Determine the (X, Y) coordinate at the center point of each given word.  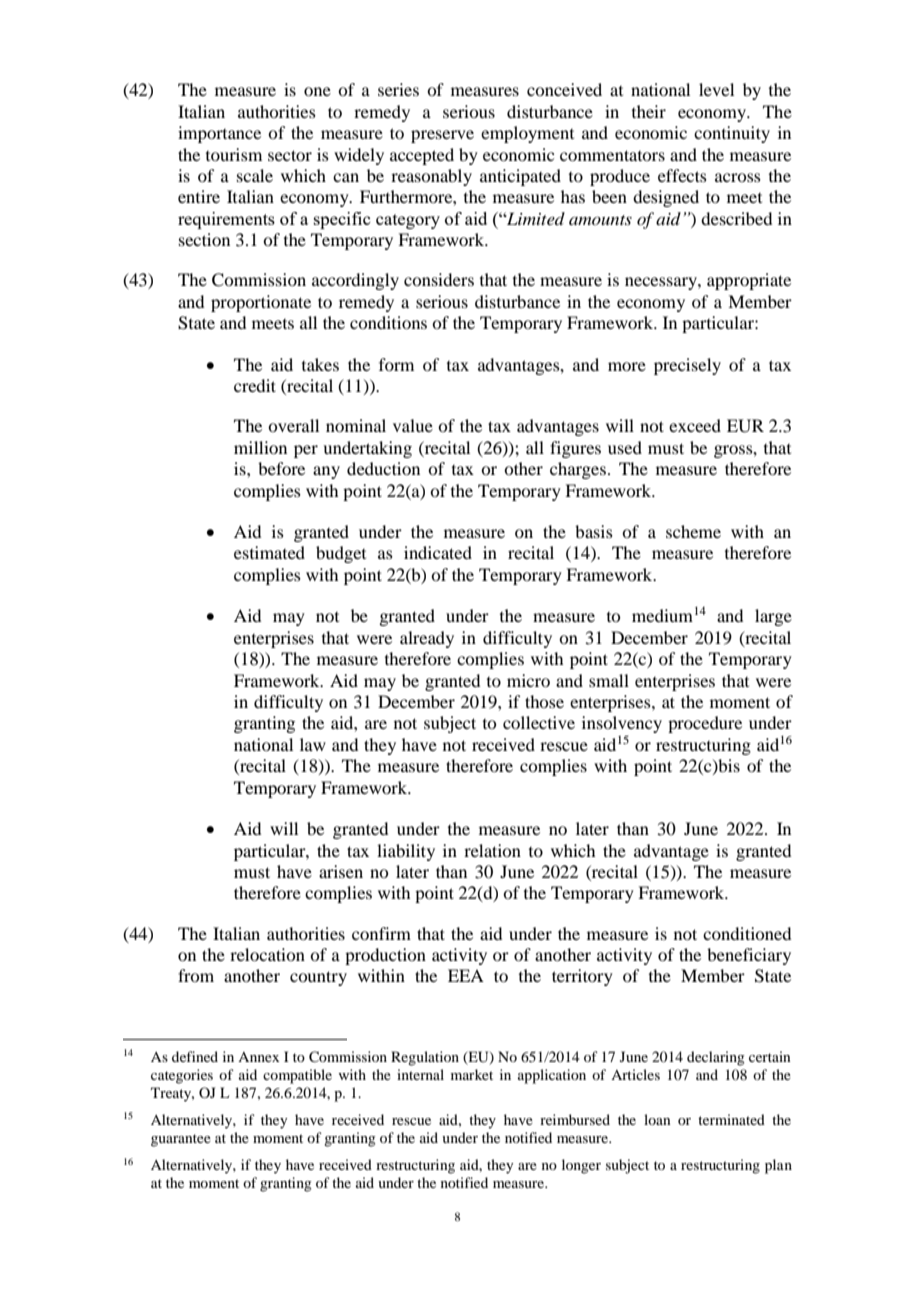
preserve (442, 136)
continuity (732, 134)
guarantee (181, 1140)
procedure (705, 724)
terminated (731, 1119)
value (413, 425)
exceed (695, 425)
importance (219, 134)
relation (492, 850)
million (260, 447)
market (472, 1074)
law (313, 744)
